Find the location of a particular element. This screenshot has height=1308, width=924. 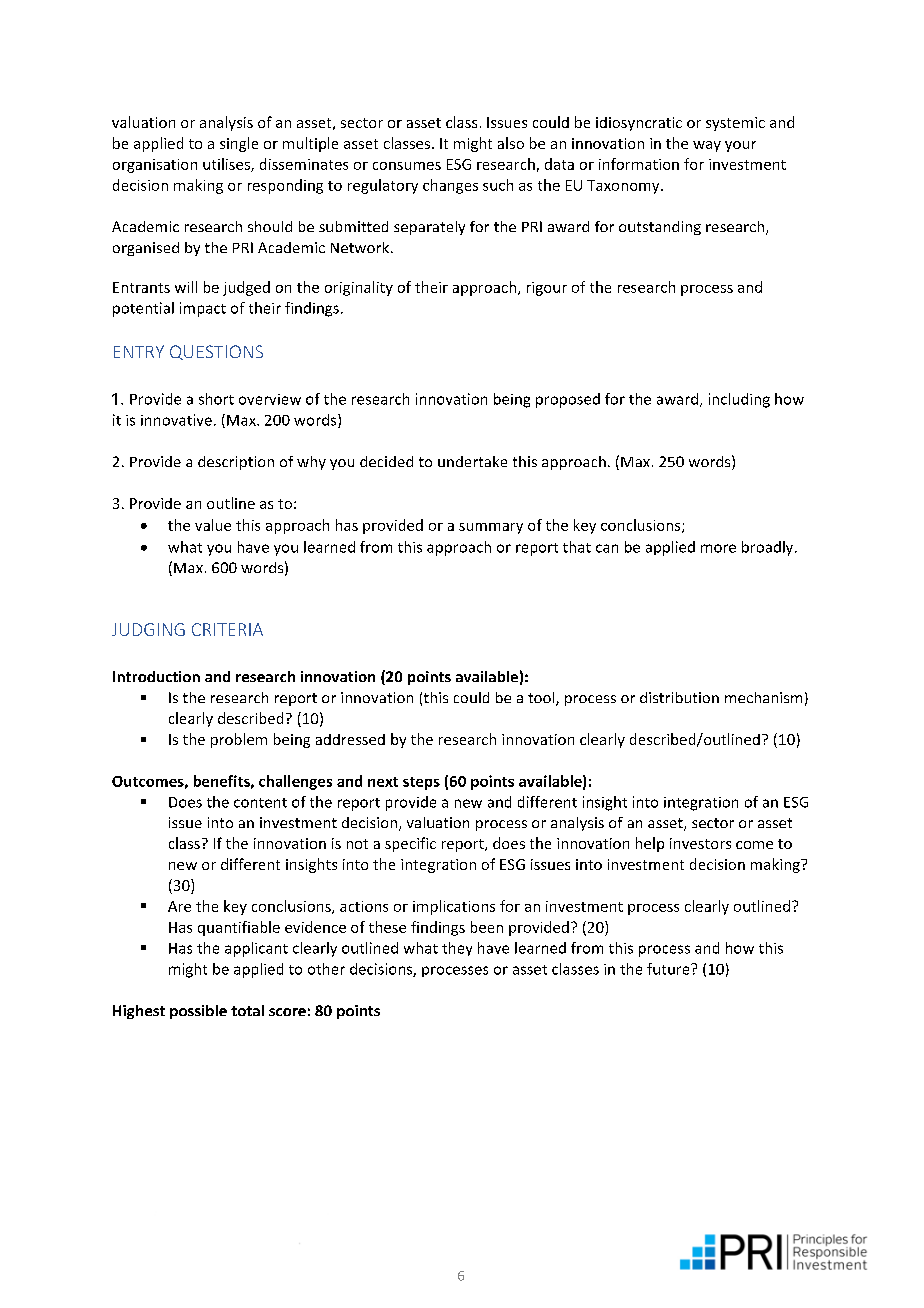

undertake is located at coordinates (472, 461).
